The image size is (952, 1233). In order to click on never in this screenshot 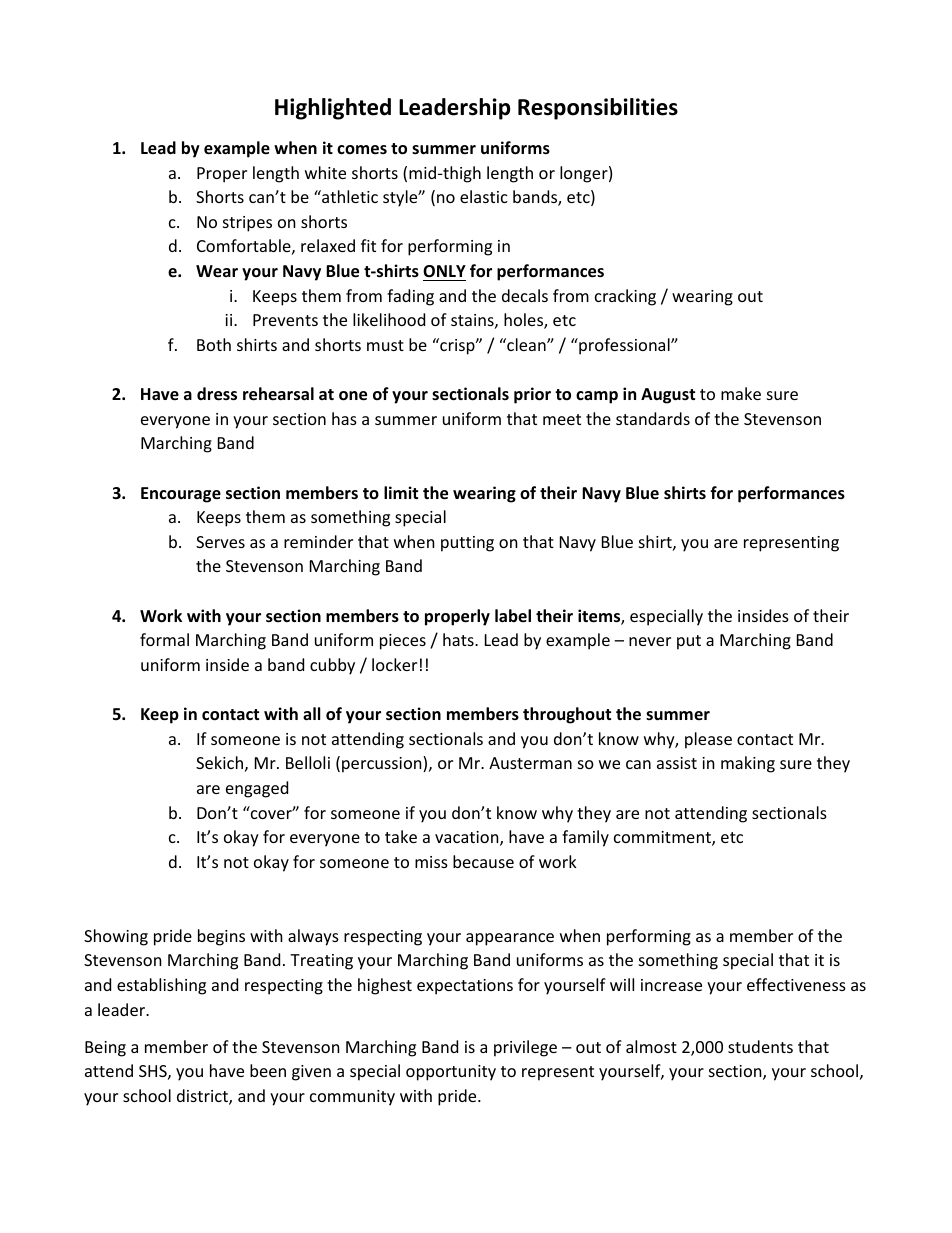, I will do `click(650, 641)`.
